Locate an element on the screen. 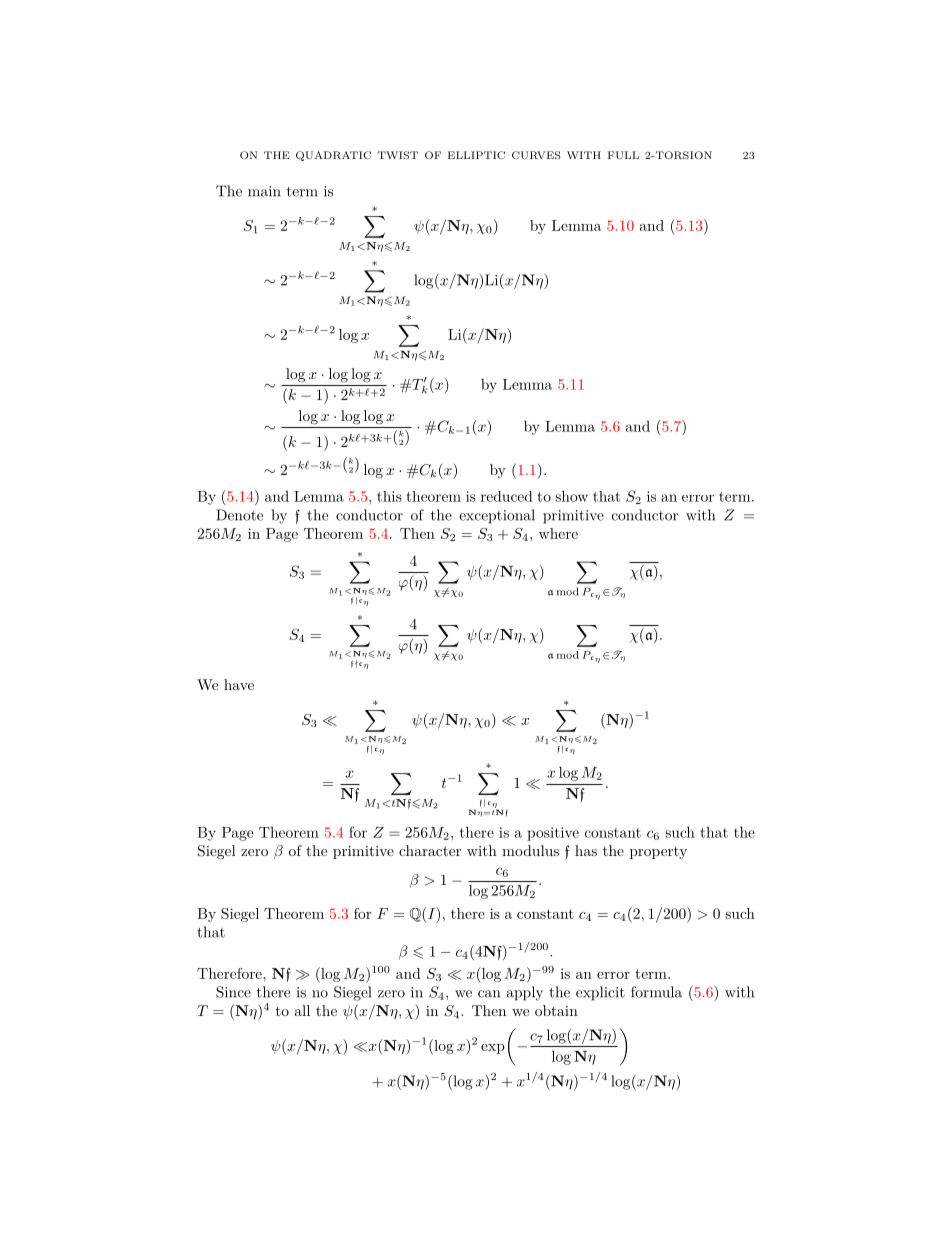  explicit is located at coordinates (600, 993).
